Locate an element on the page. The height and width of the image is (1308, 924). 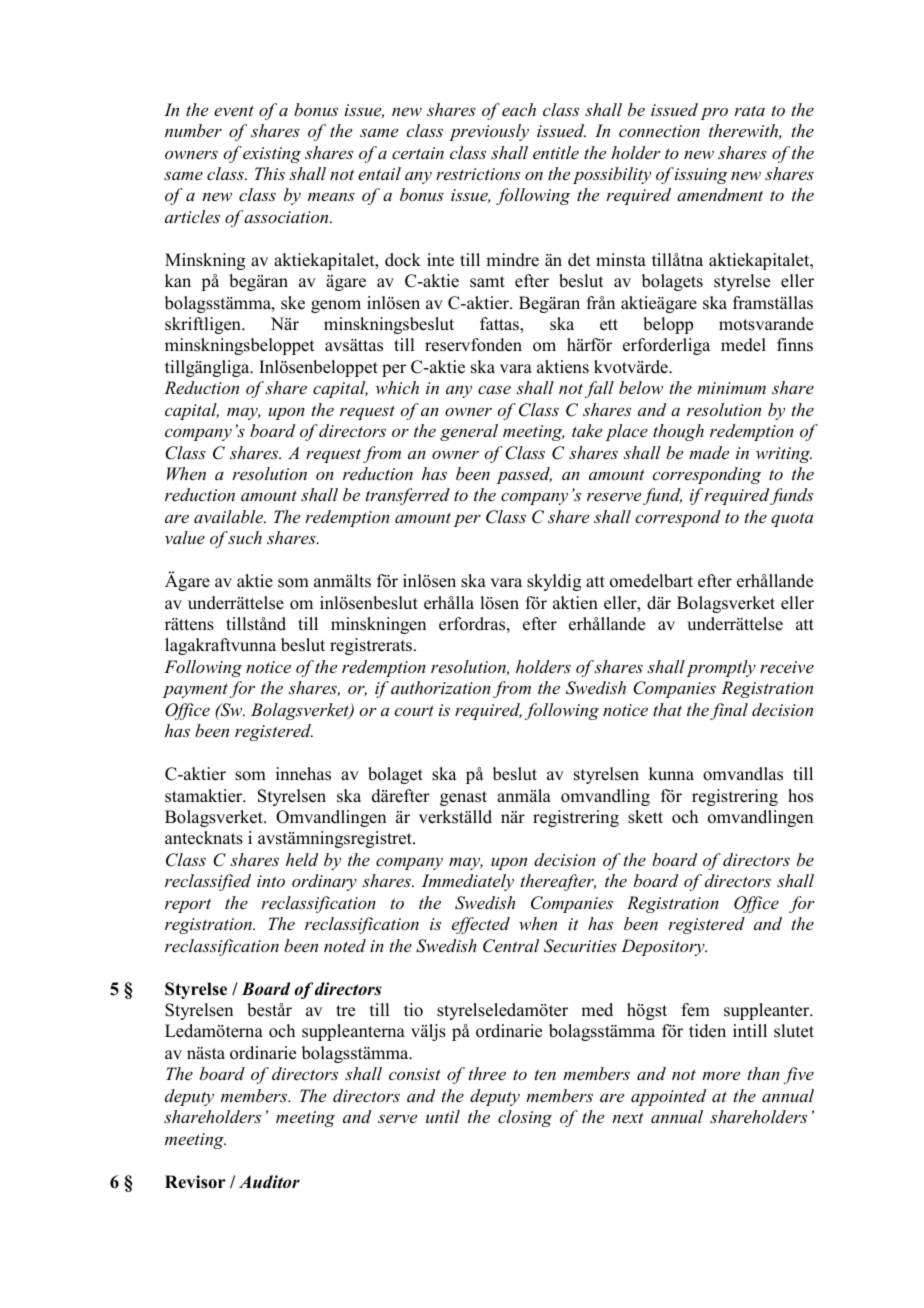
passed is located at coordinates (524, 475).
